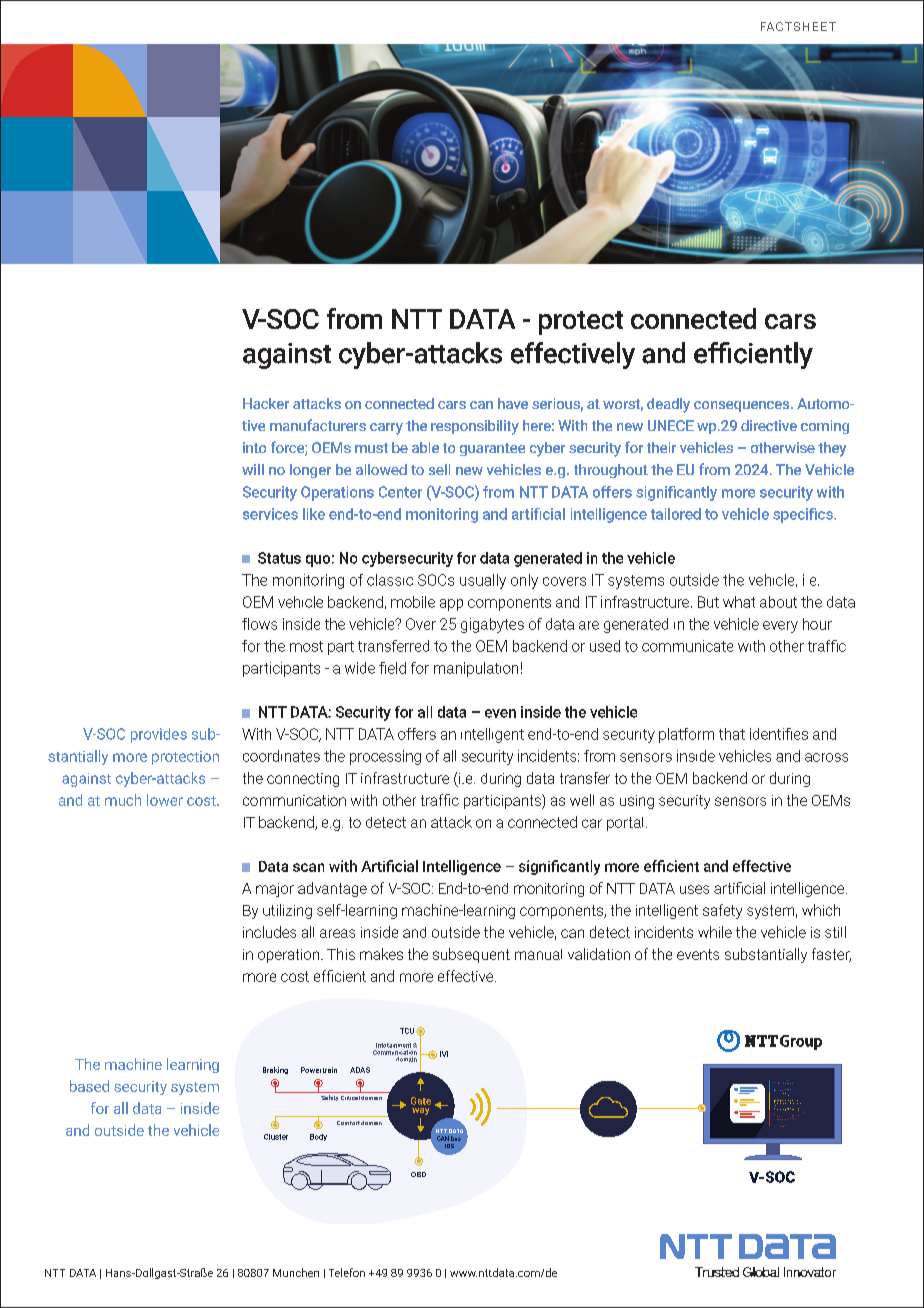 The width and height of the screenshot is (924, 1308). I want to click on includes, so click(269, 932).
